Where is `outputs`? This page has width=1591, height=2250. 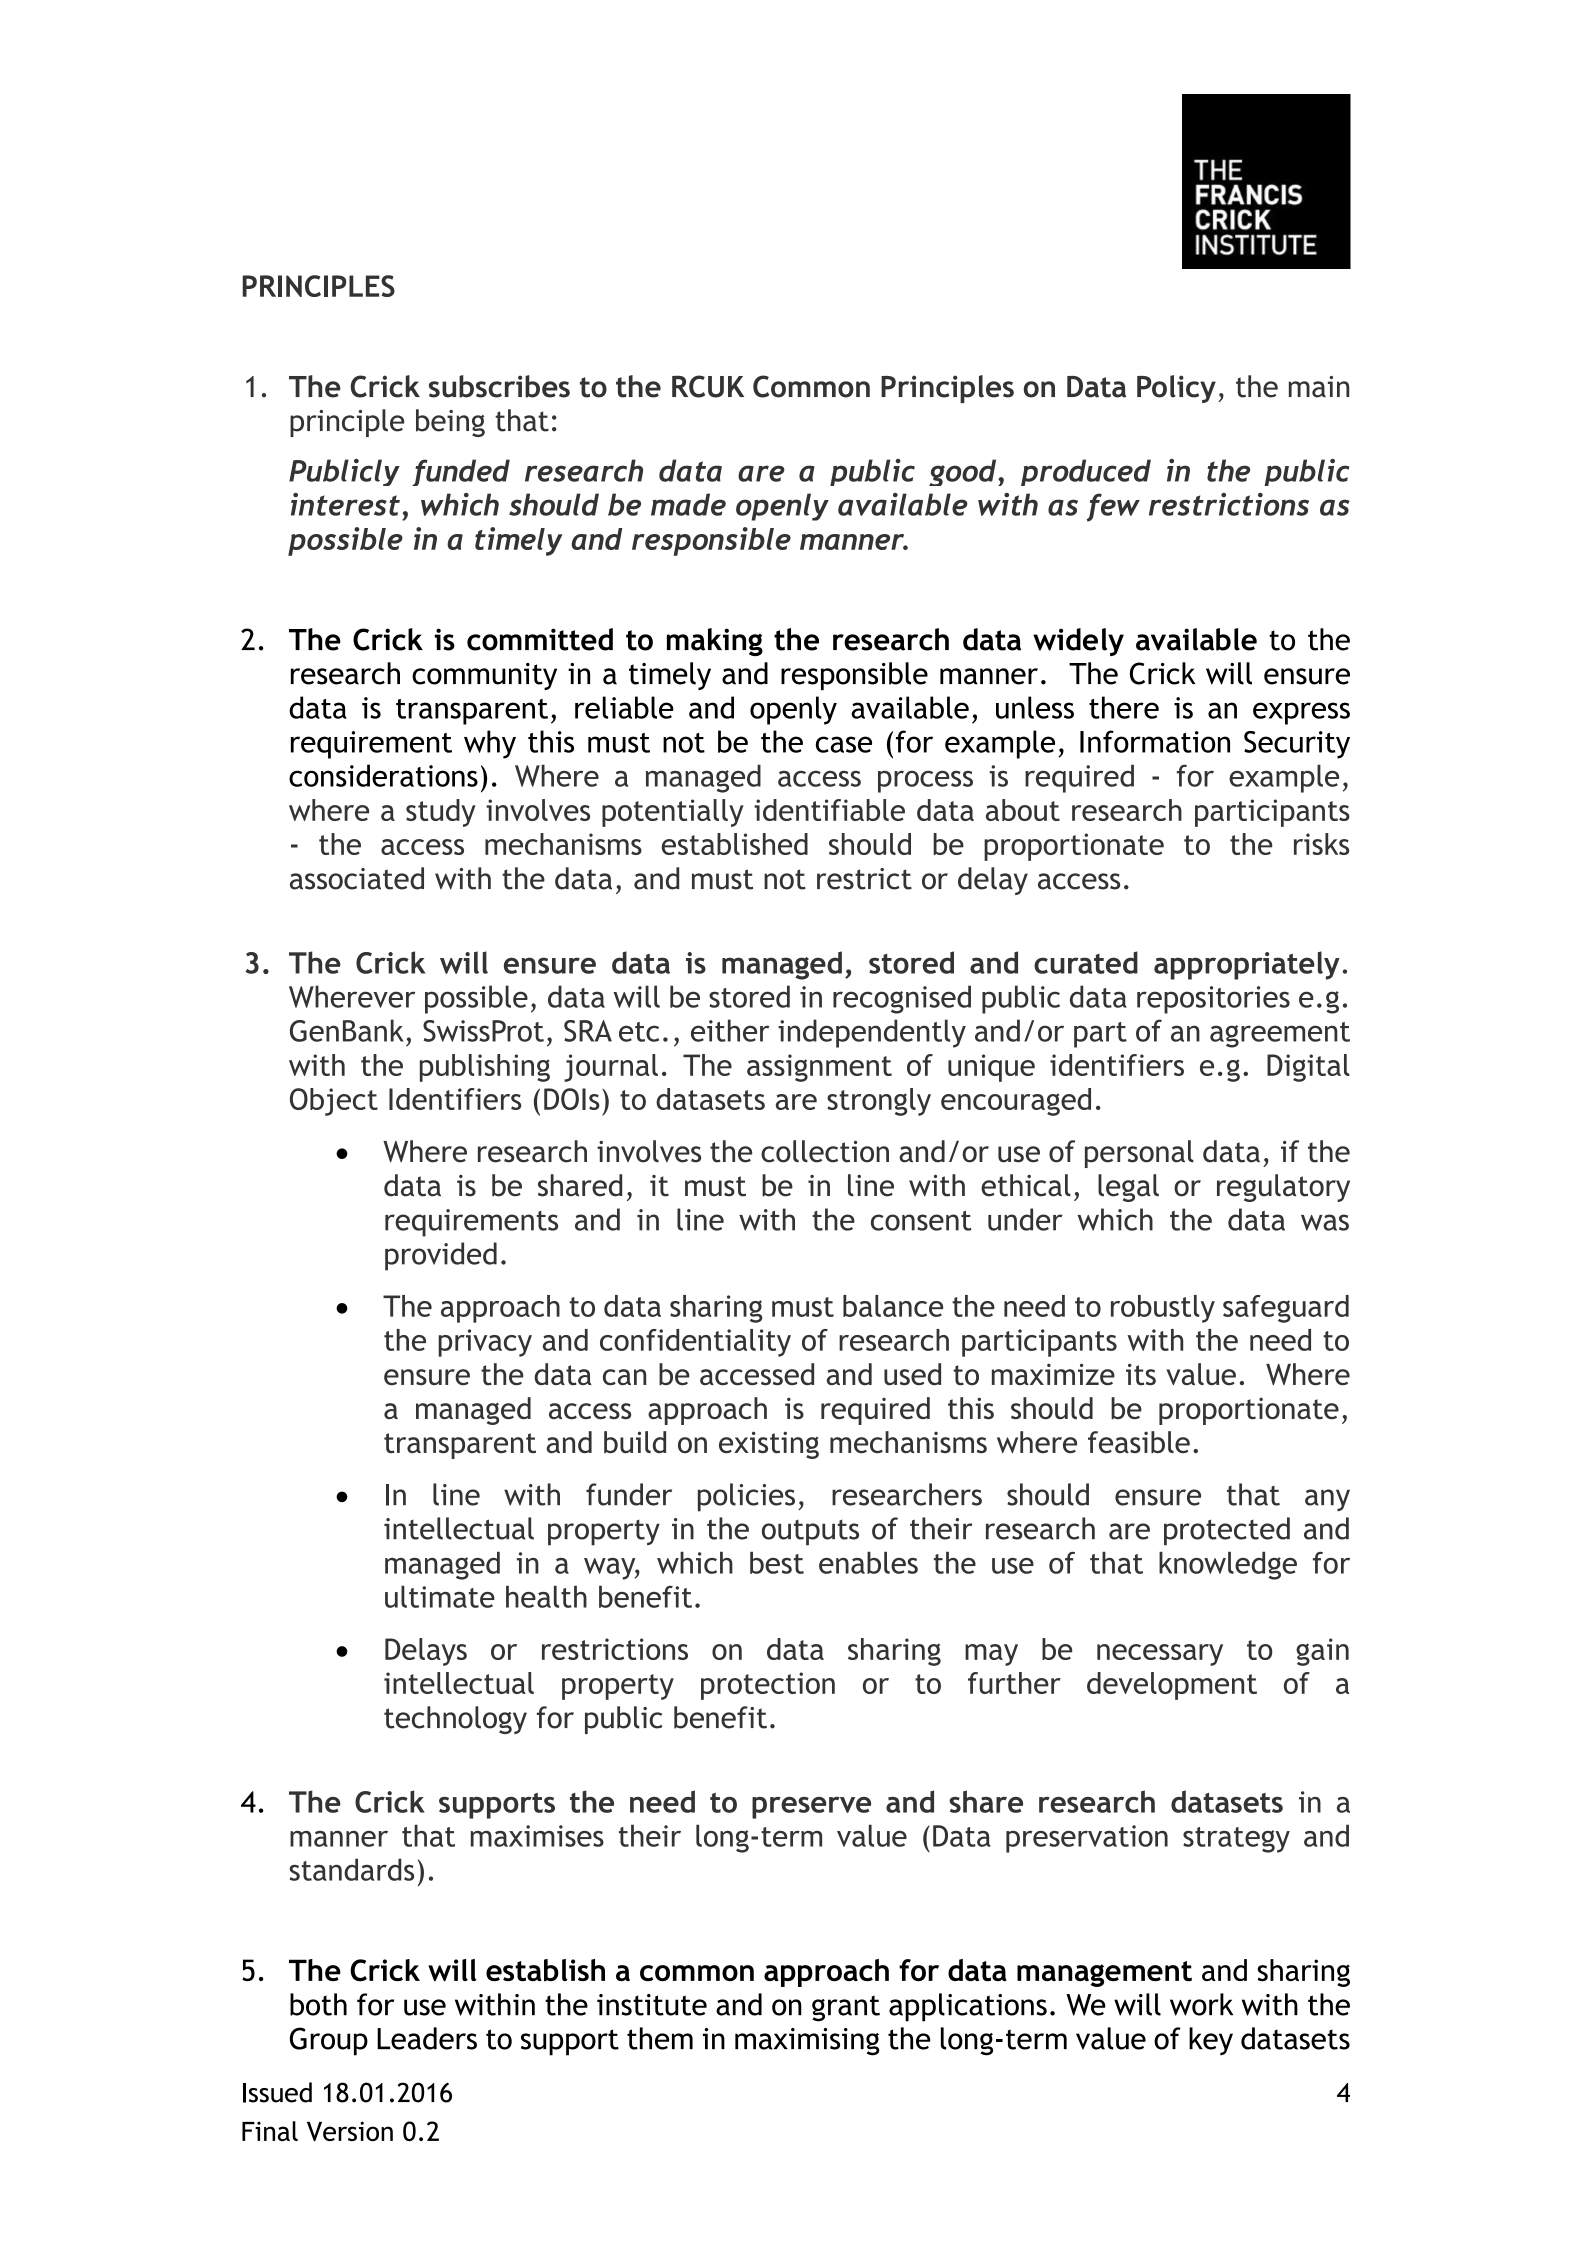 outputs is located at coordinates (810, 1533).
